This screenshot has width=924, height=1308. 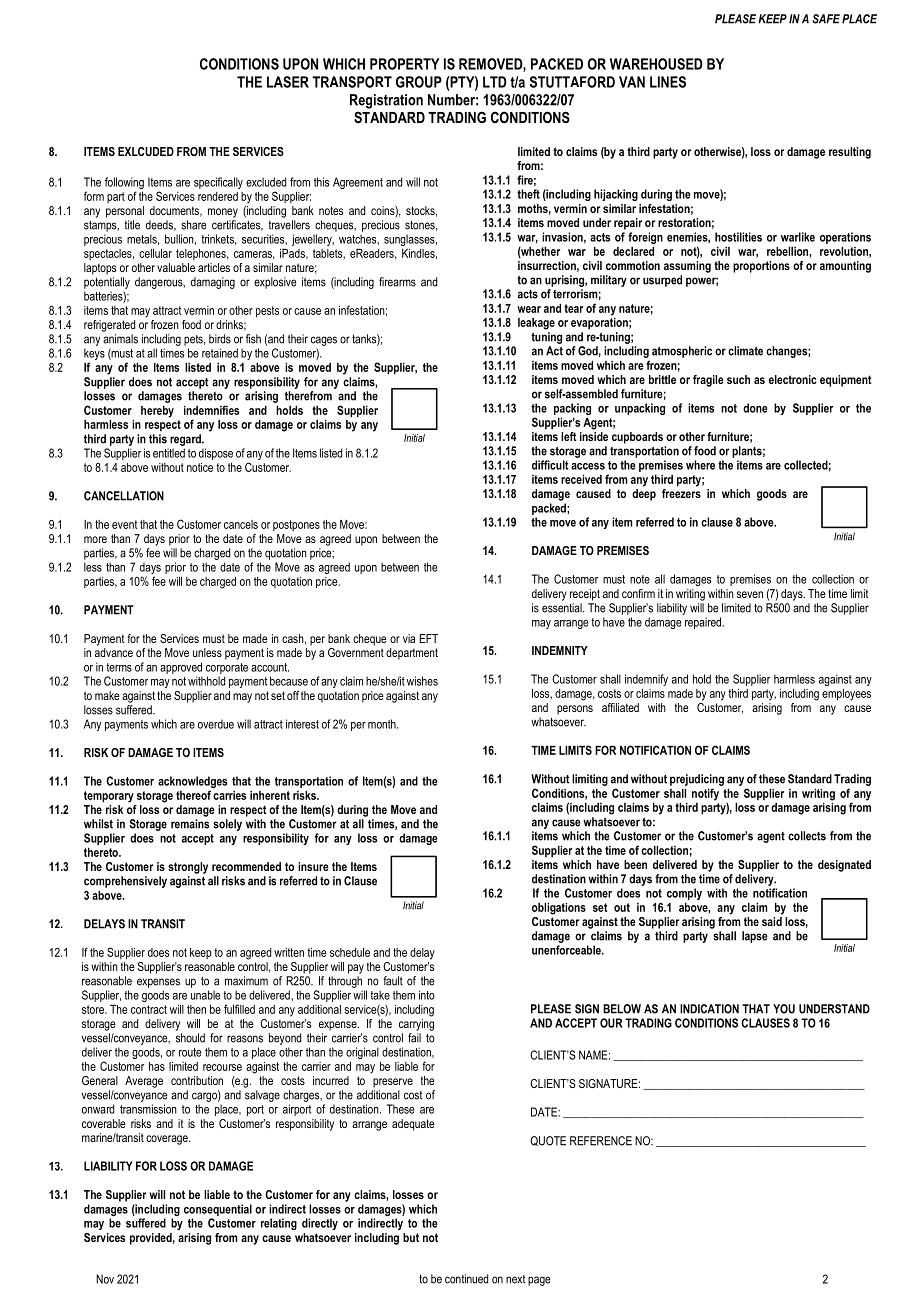 I want to click on LTD, so click(x=495, y=82).
